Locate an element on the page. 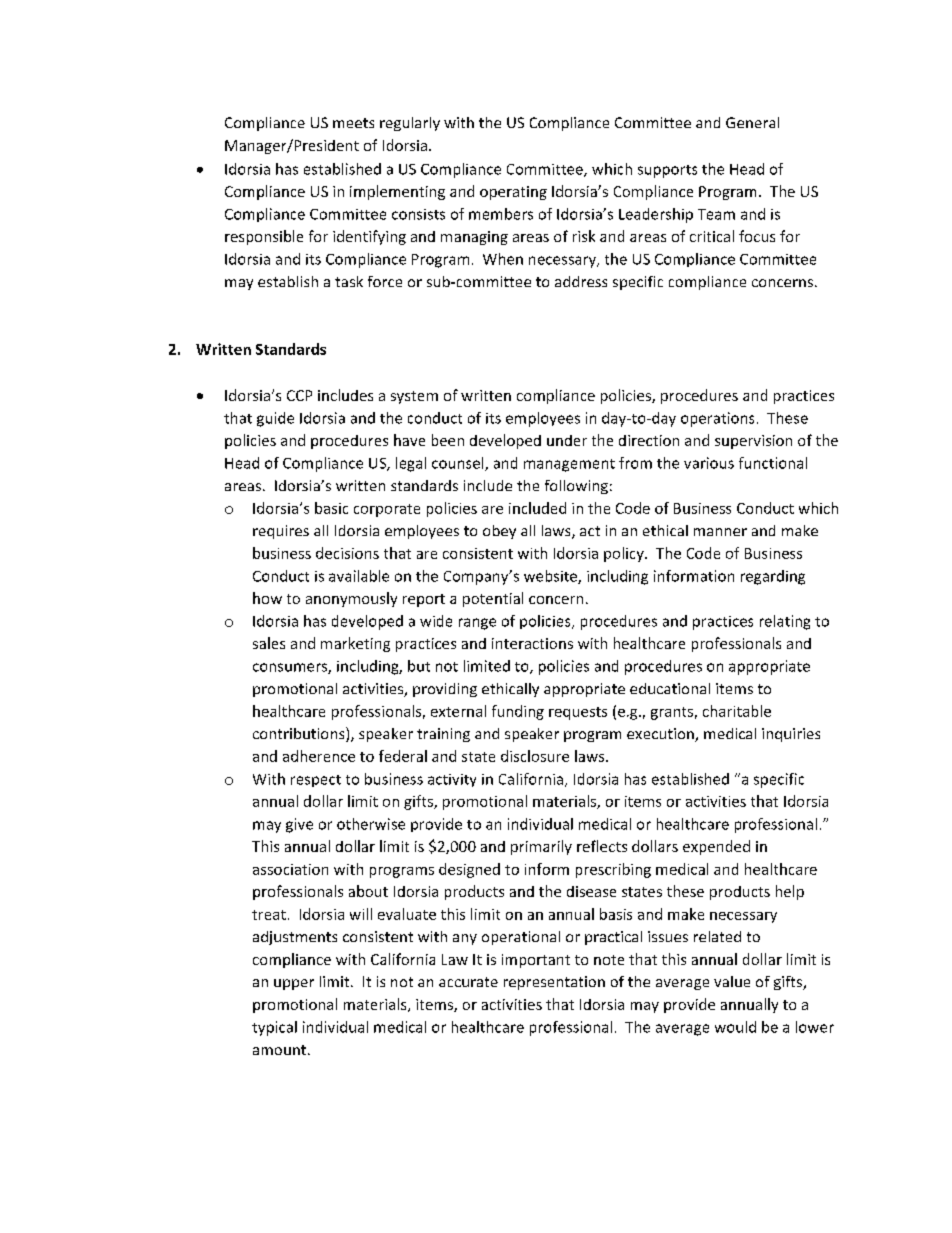  typical is located at coordinates (274, 1028).
